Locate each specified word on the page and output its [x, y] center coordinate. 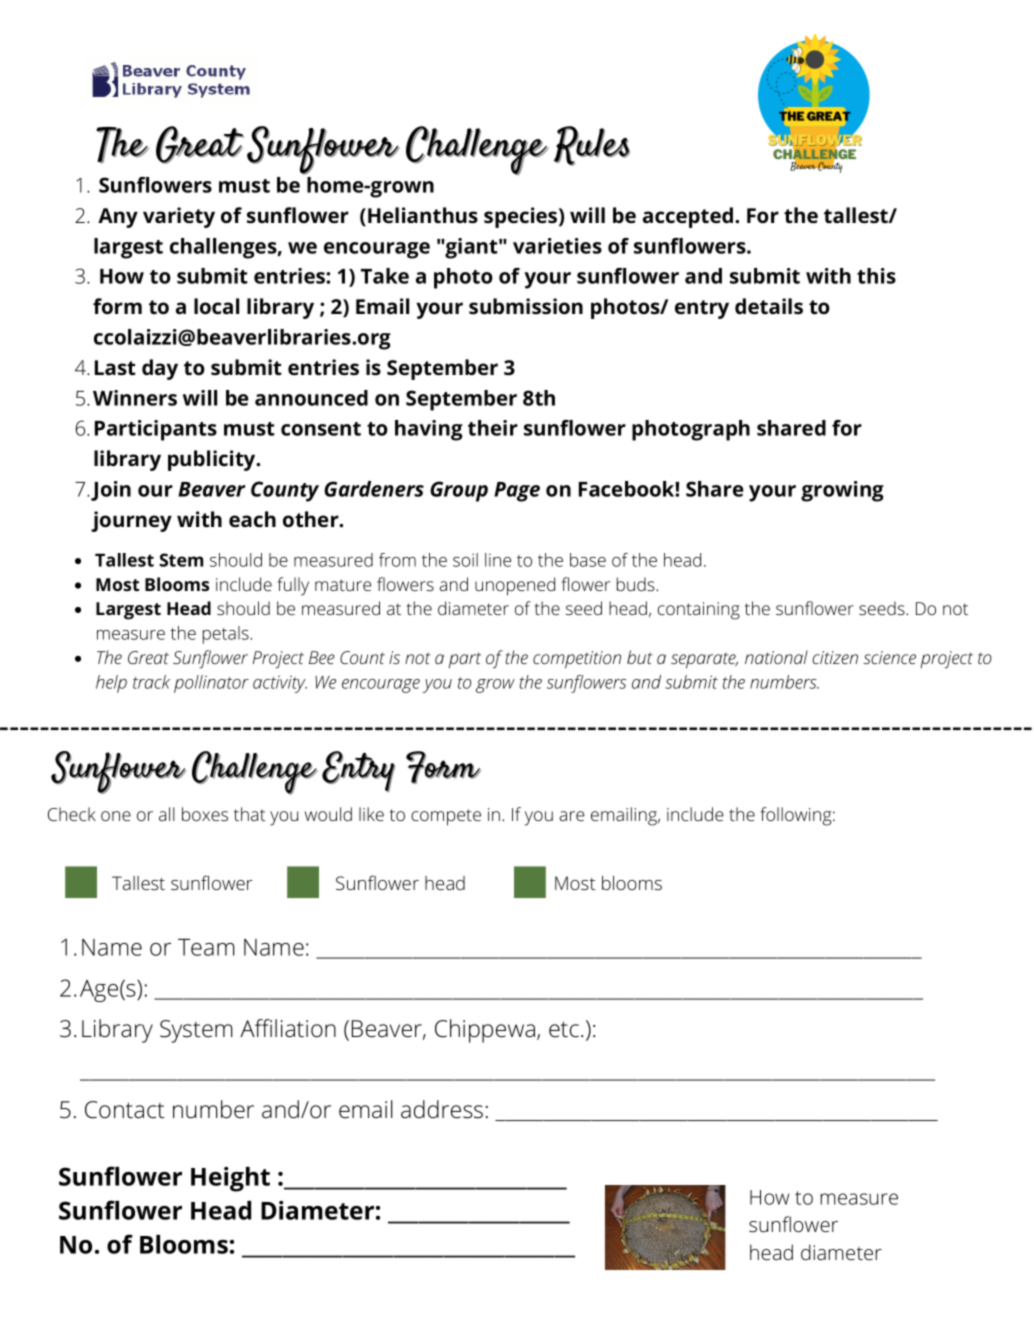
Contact [125, 1110]
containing [698, 611]
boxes [205, 814]
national [776, 657]
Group [459, 491]
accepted [688, 217]
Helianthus [423, 215]
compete [446, 817]
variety [179, 217]
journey [131, 521]
